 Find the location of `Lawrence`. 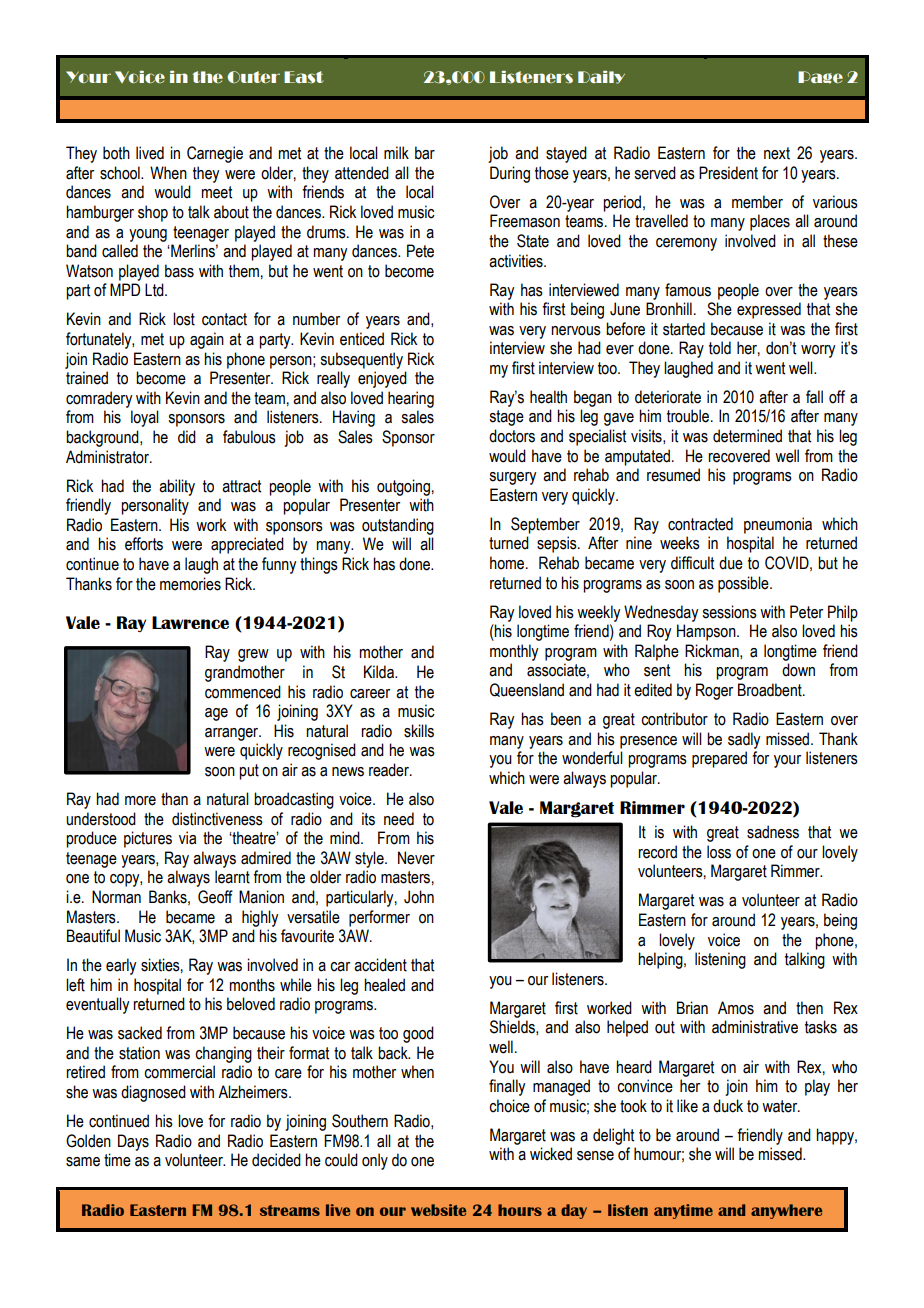

Lawrence is located at coordinates (190, 622).
